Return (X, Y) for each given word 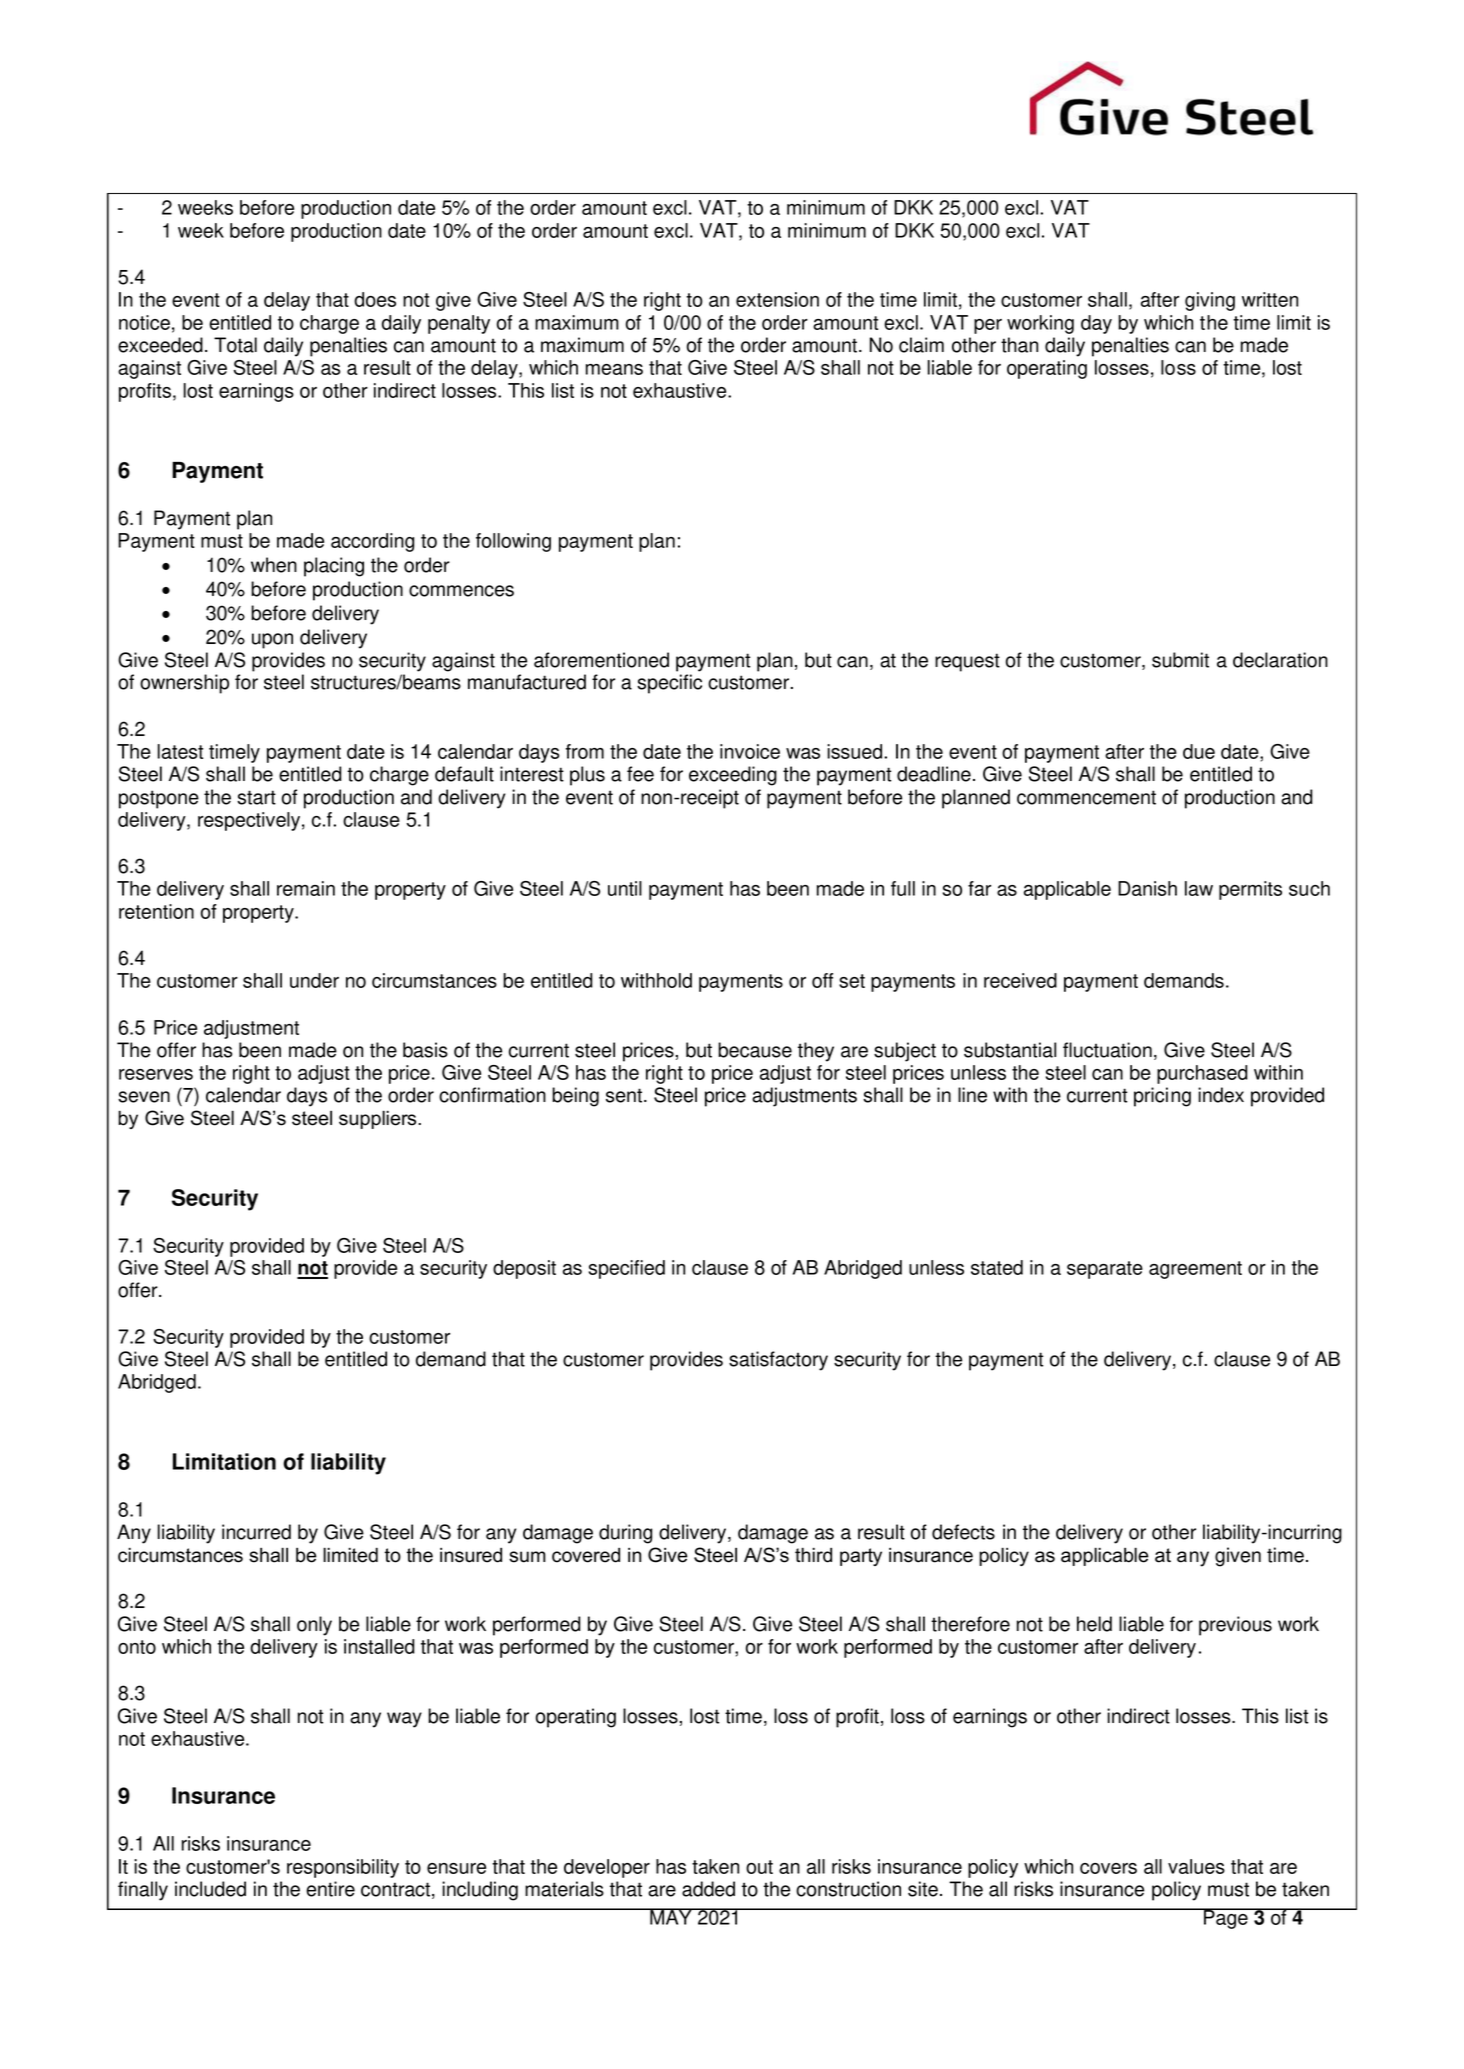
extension (777, 299)
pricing (1162, 1097)
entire (330, 1889)
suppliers (379, 1119)
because (755, 1050)
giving (1210, 301)
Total (235, 345)
